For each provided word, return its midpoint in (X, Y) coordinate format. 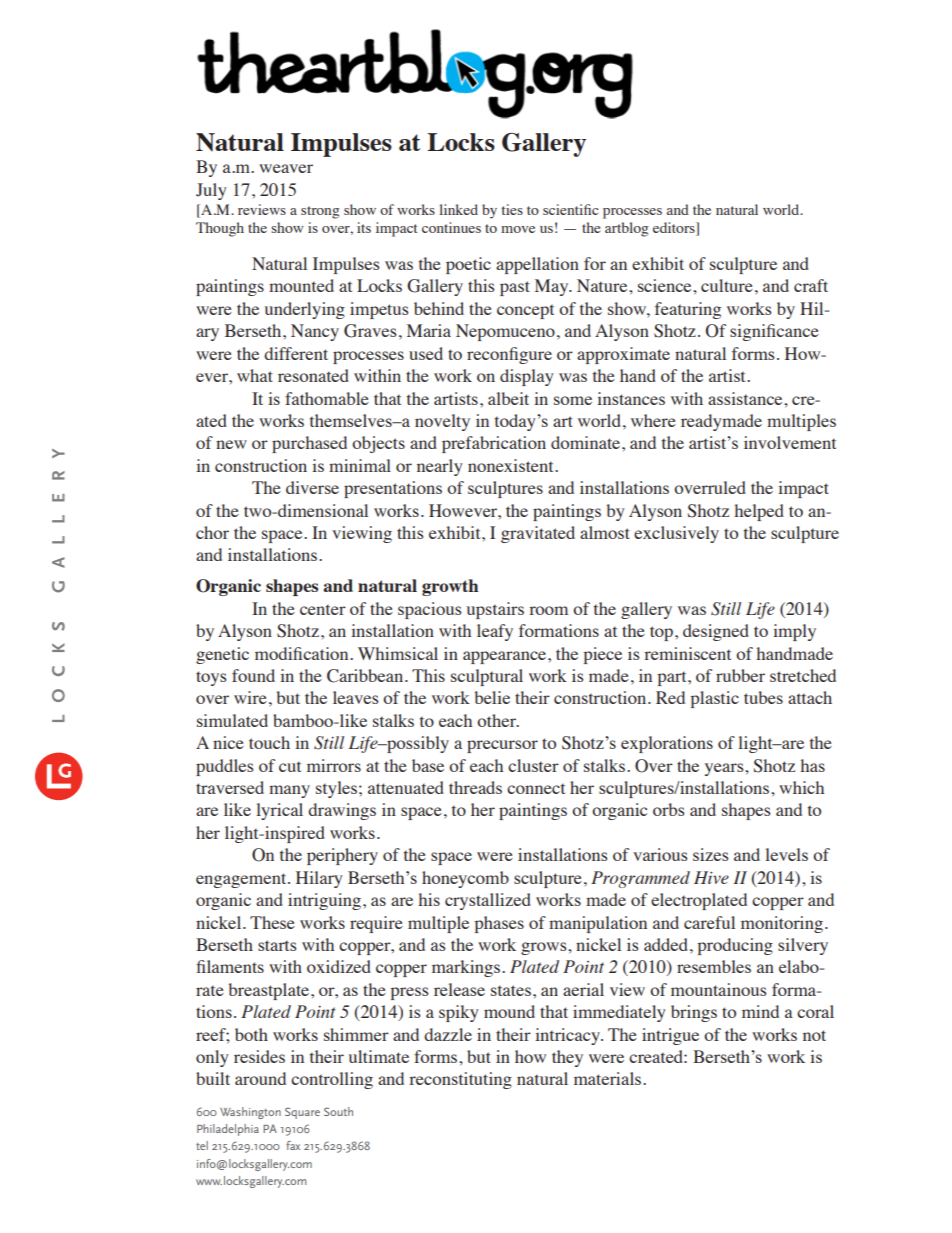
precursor (502, 746)
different (296, 353)
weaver (286, 168)
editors (675, 229)
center (323, 610)
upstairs (495, 610)
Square (302, 1113)
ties (512, 209)
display (527, 377)
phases (499, 924)
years (725, 769)
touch (269, 742)
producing (735, 946)
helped (759, 512)
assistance (746, 398)
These (272, 922)
